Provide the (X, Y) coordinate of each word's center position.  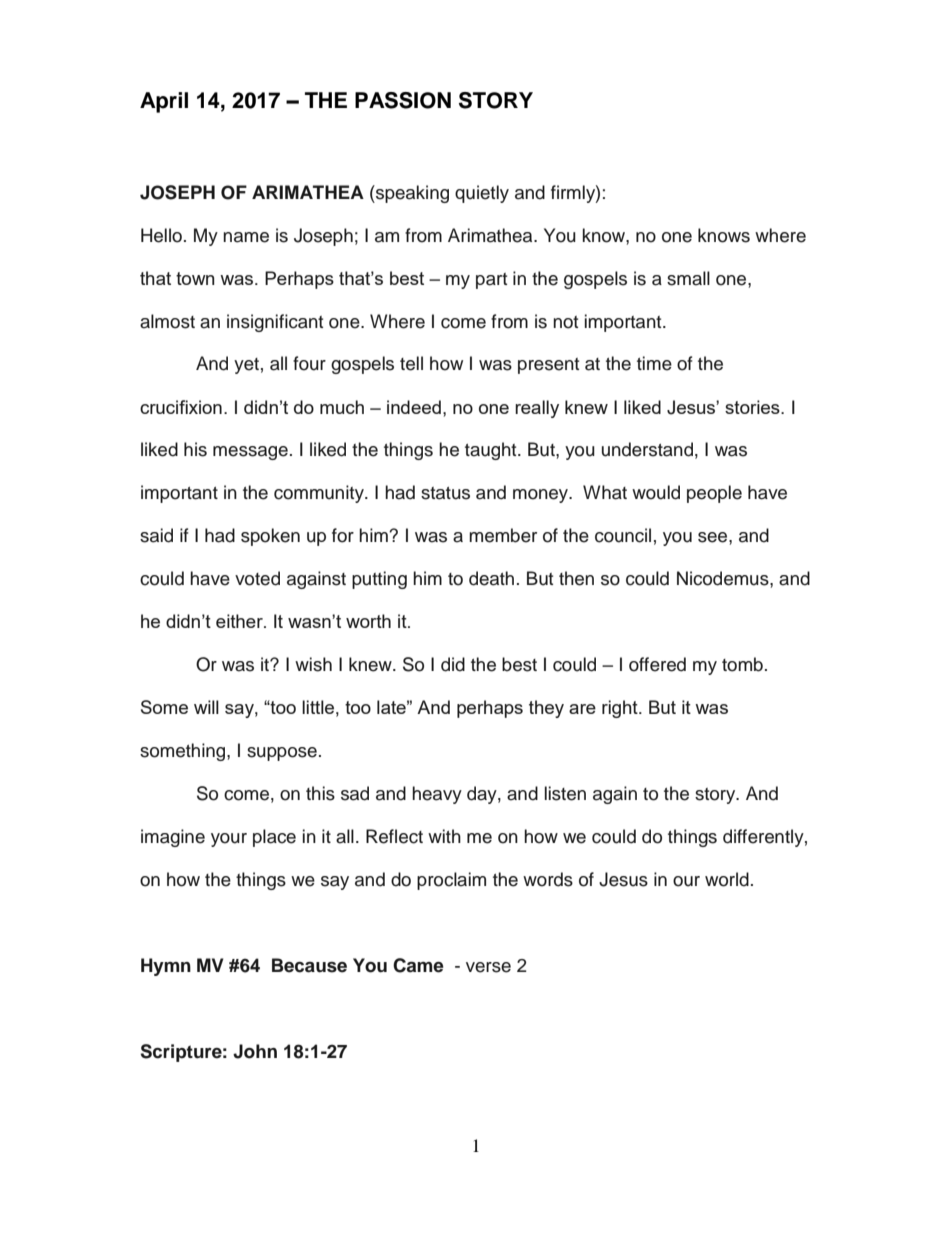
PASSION (403, 100)
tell (411, 363)
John (255, 1051)
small (688, 278)
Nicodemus (724, 578)
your (229, 840)
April (164, 102)
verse (488, 967)
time (654, 363)
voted (257, 578)
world (727, 879)
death (491, 578)
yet (246, 366)
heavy (437, 795)
